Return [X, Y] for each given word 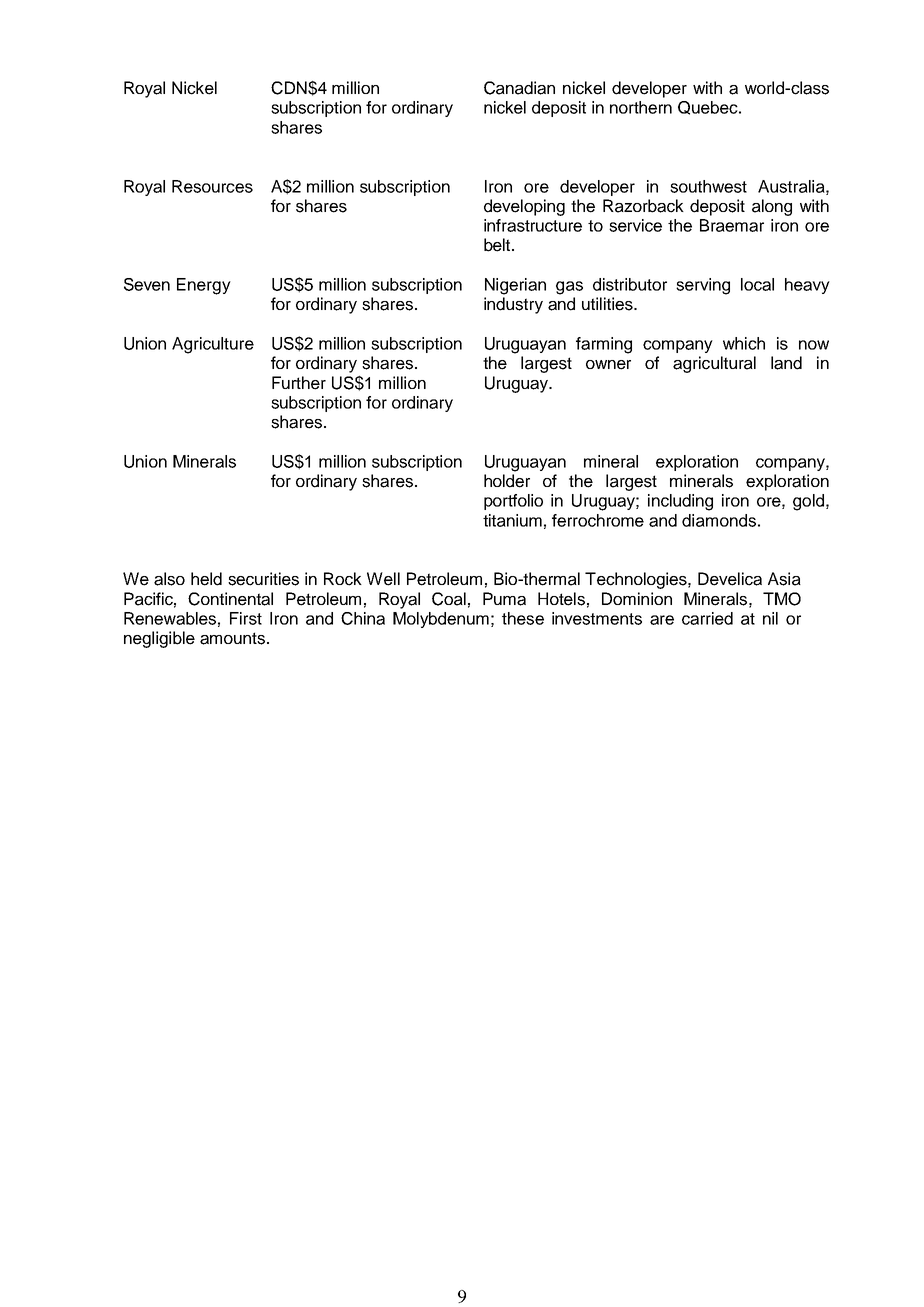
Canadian [519, 88]
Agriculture [213, 345]
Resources [212, 186]
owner [608, 365]
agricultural [714, 364]
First [246, 618]
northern [641, 107]
